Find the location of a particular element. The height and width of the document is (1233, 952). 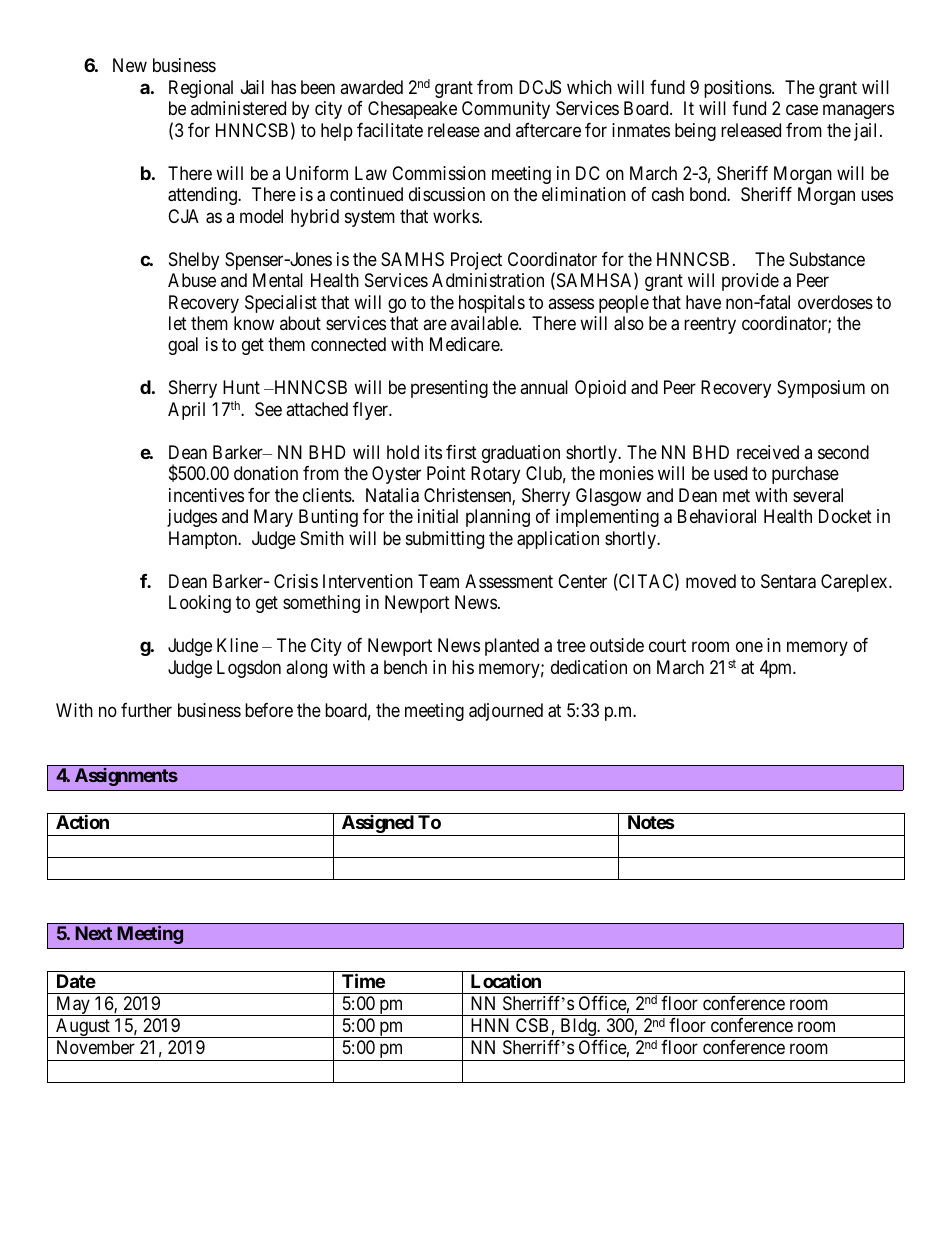

Hampton is located at coordinates (204, 540).
